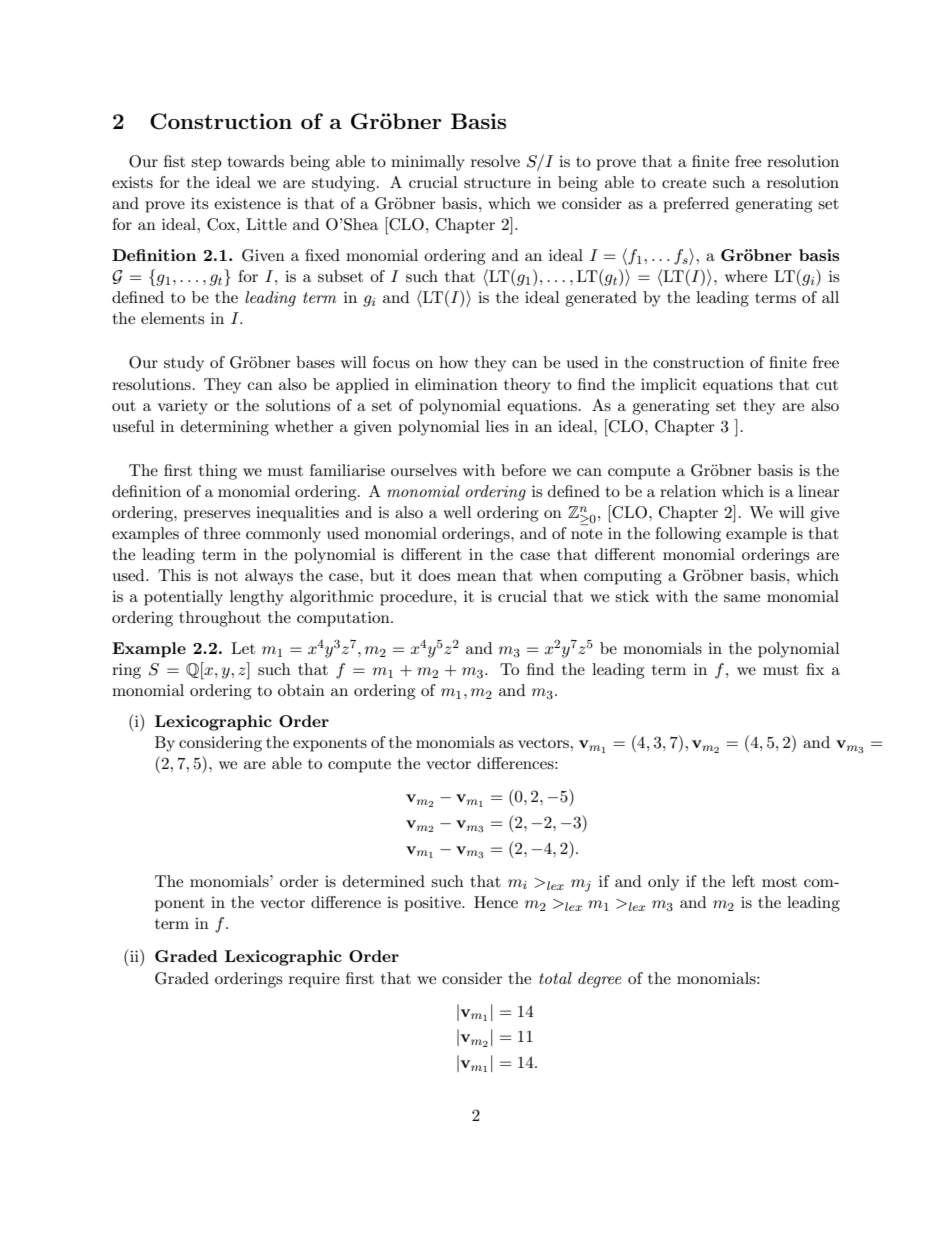 The image size is (952, 1233). What do you see at coordinates (417, 598) in the screenshot?
I see `procedure` at bounding box center [417, 598].
